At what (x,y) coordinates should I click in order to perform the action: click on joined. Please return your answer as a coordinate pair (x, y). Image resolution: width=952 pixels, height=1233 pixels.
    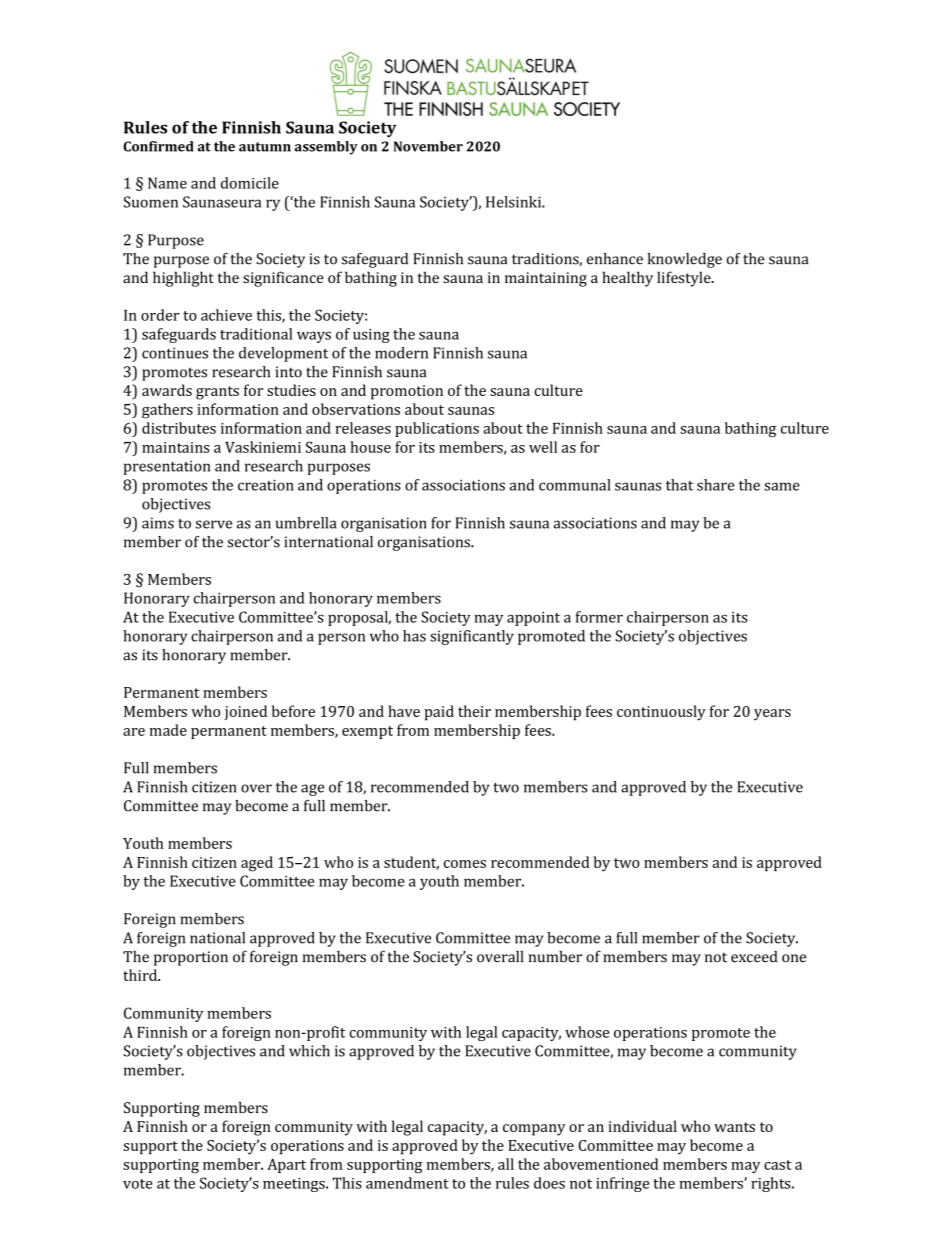
    Looking at the image, I should click on (246, 712).
